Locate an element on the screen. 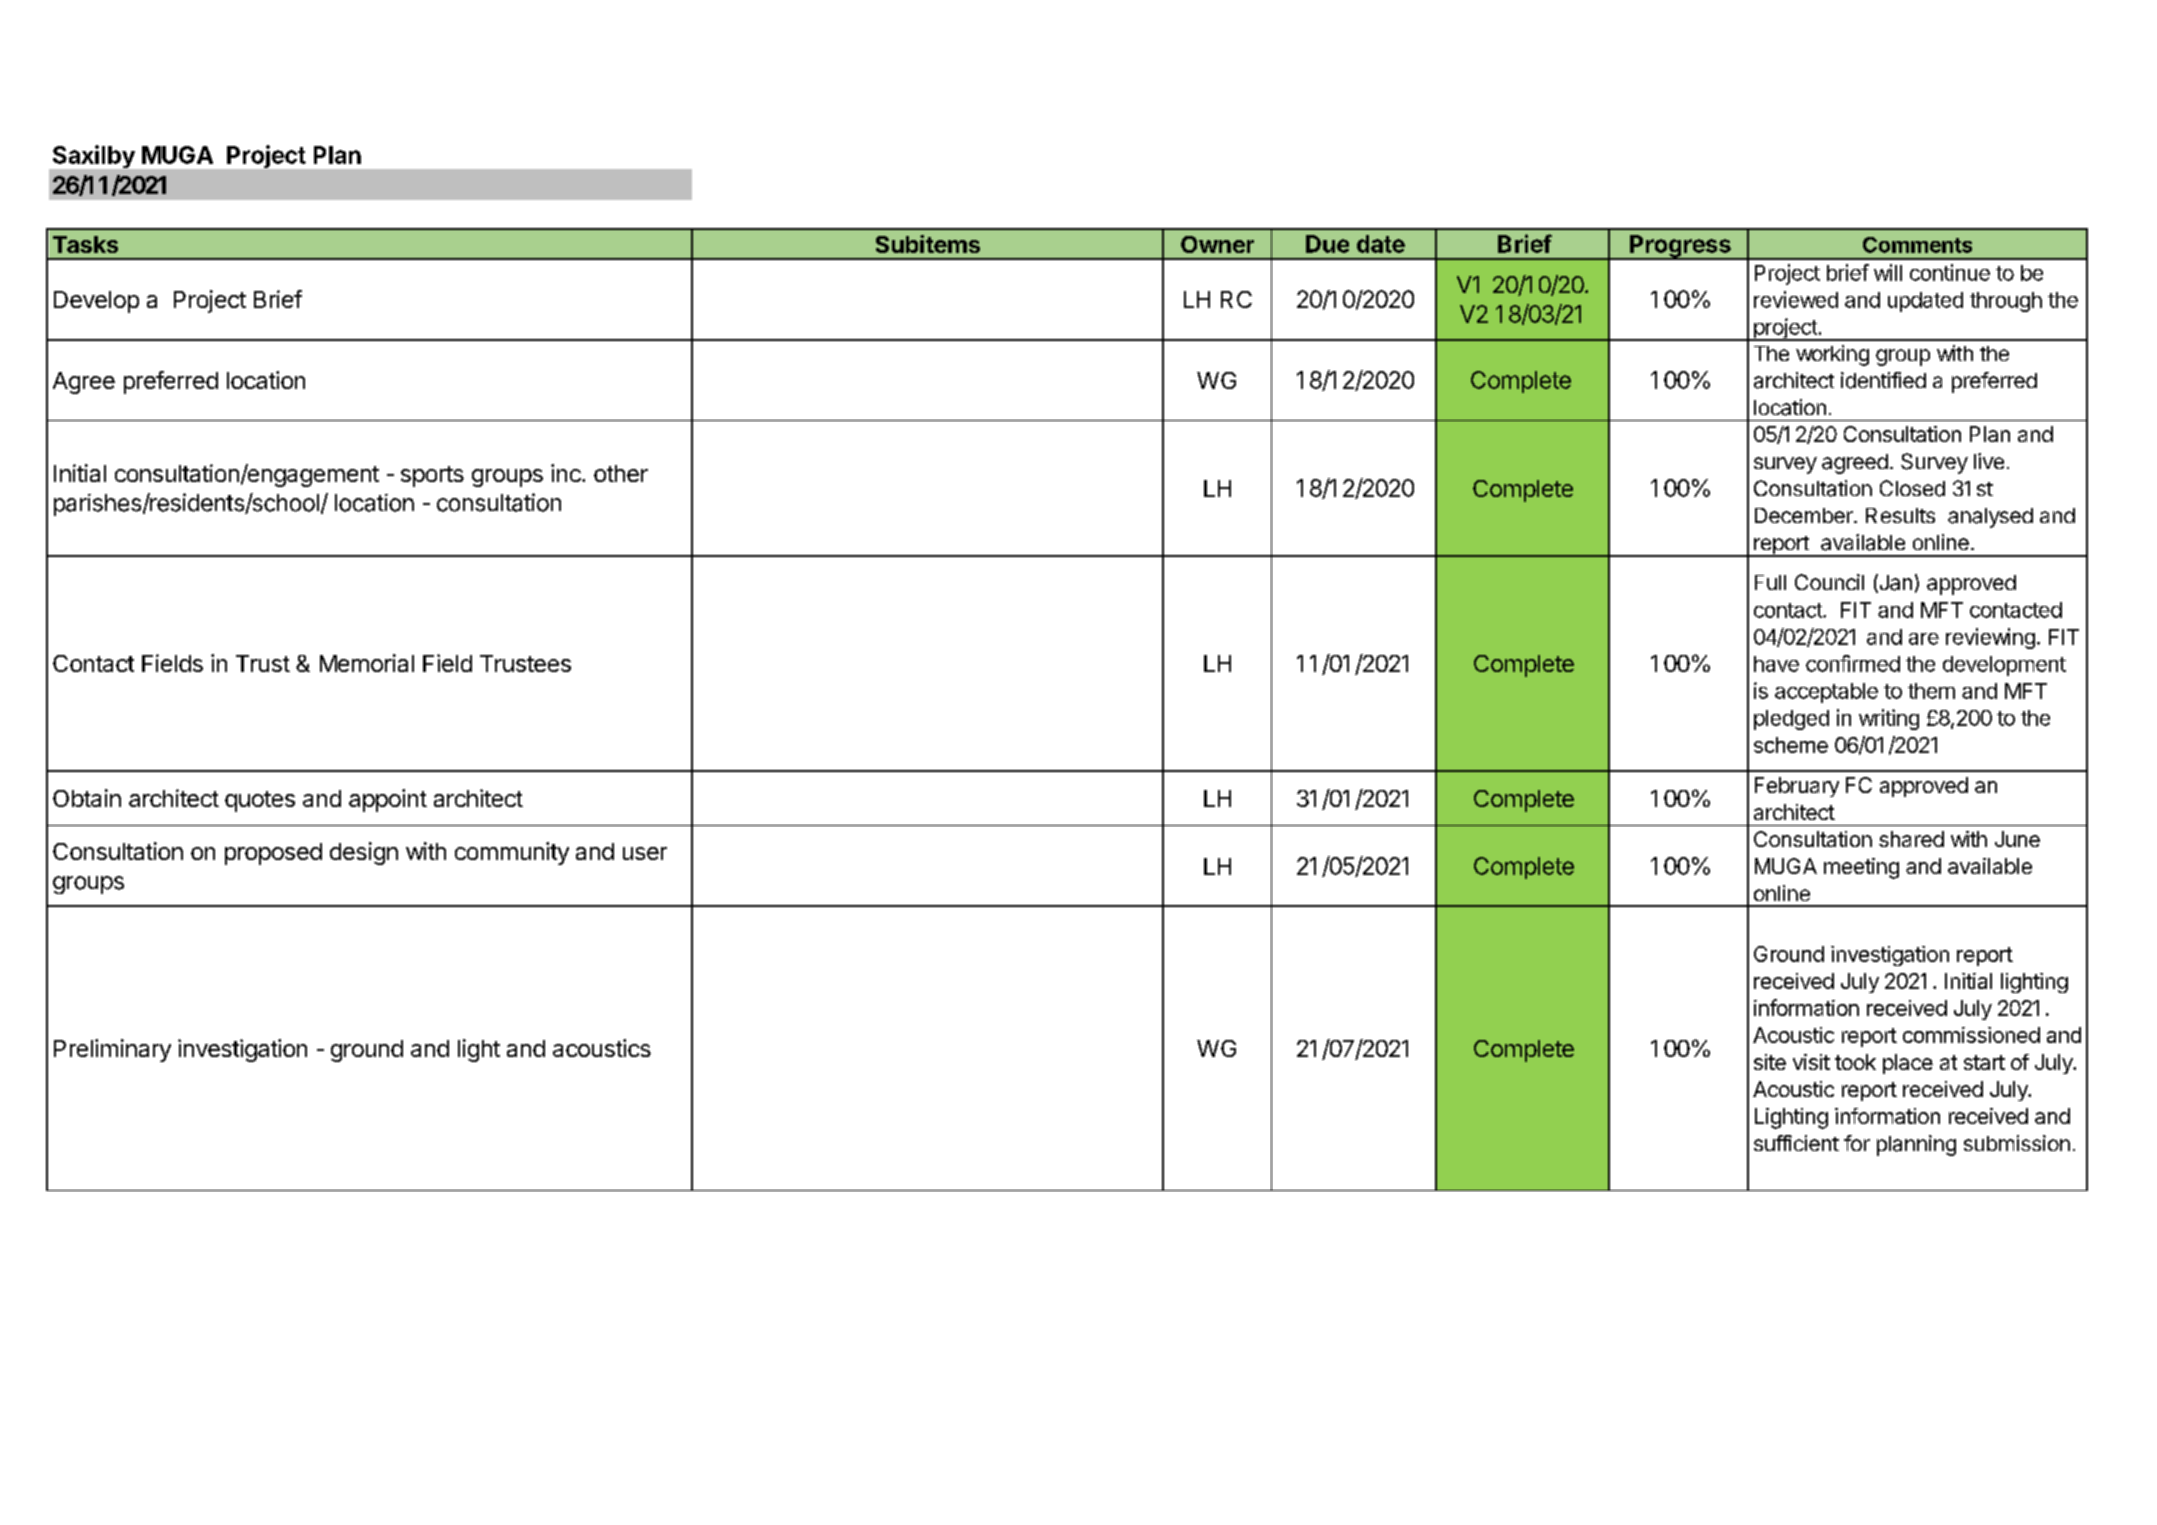  will is located at coordinates (1888, 272).
